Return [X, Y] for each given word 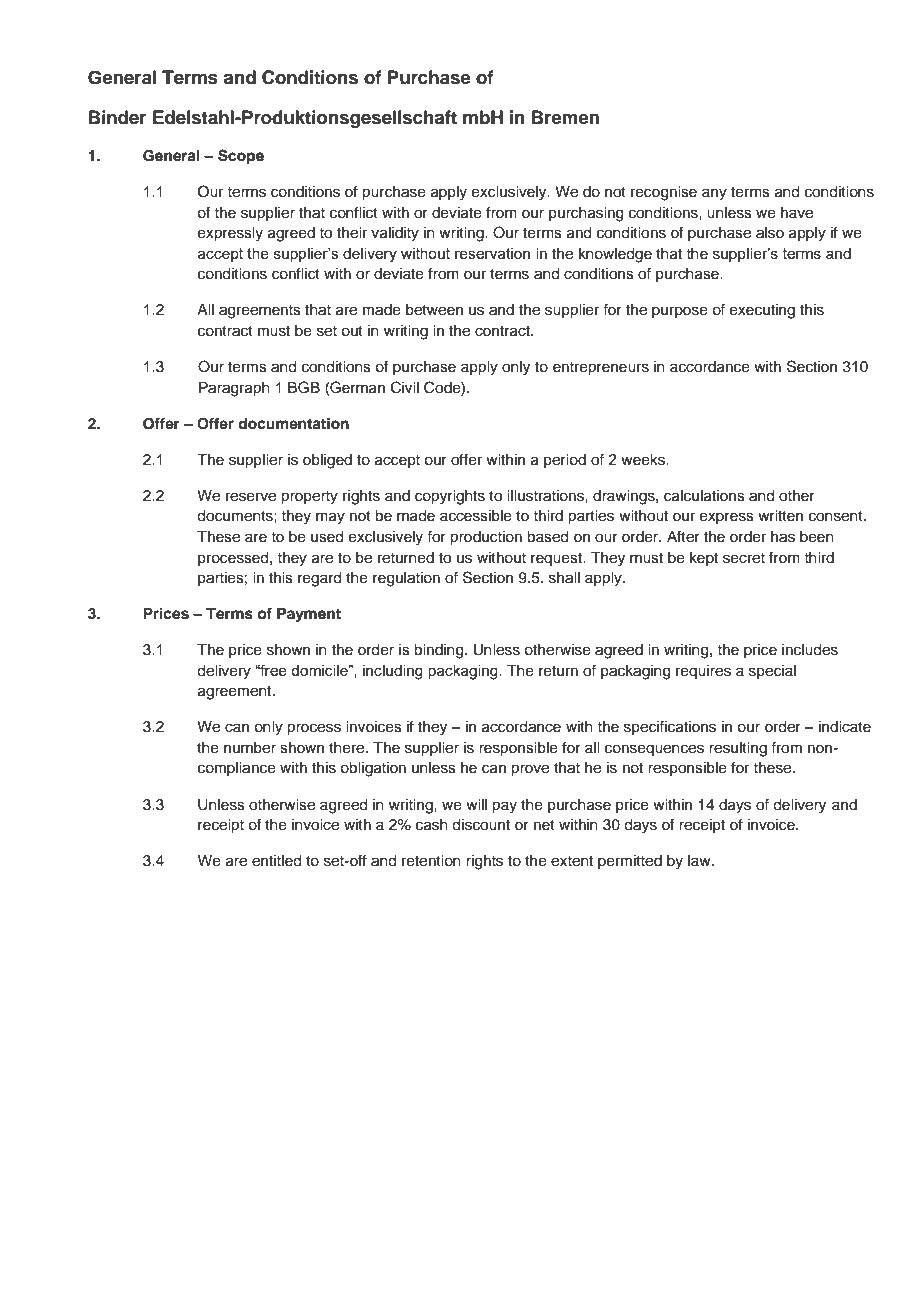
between [434, 310]
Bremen [565, 117]
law [700, 860]
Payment [309, 615]
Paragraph [234, 389]
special [772, 672]
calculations [704, 496]
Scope [241, 157]
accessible [476, 516]
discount [481, 825]
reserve [251, 497]
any [714, 194]
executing [762, 311]
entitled [276, 861]
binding [440, 651]
